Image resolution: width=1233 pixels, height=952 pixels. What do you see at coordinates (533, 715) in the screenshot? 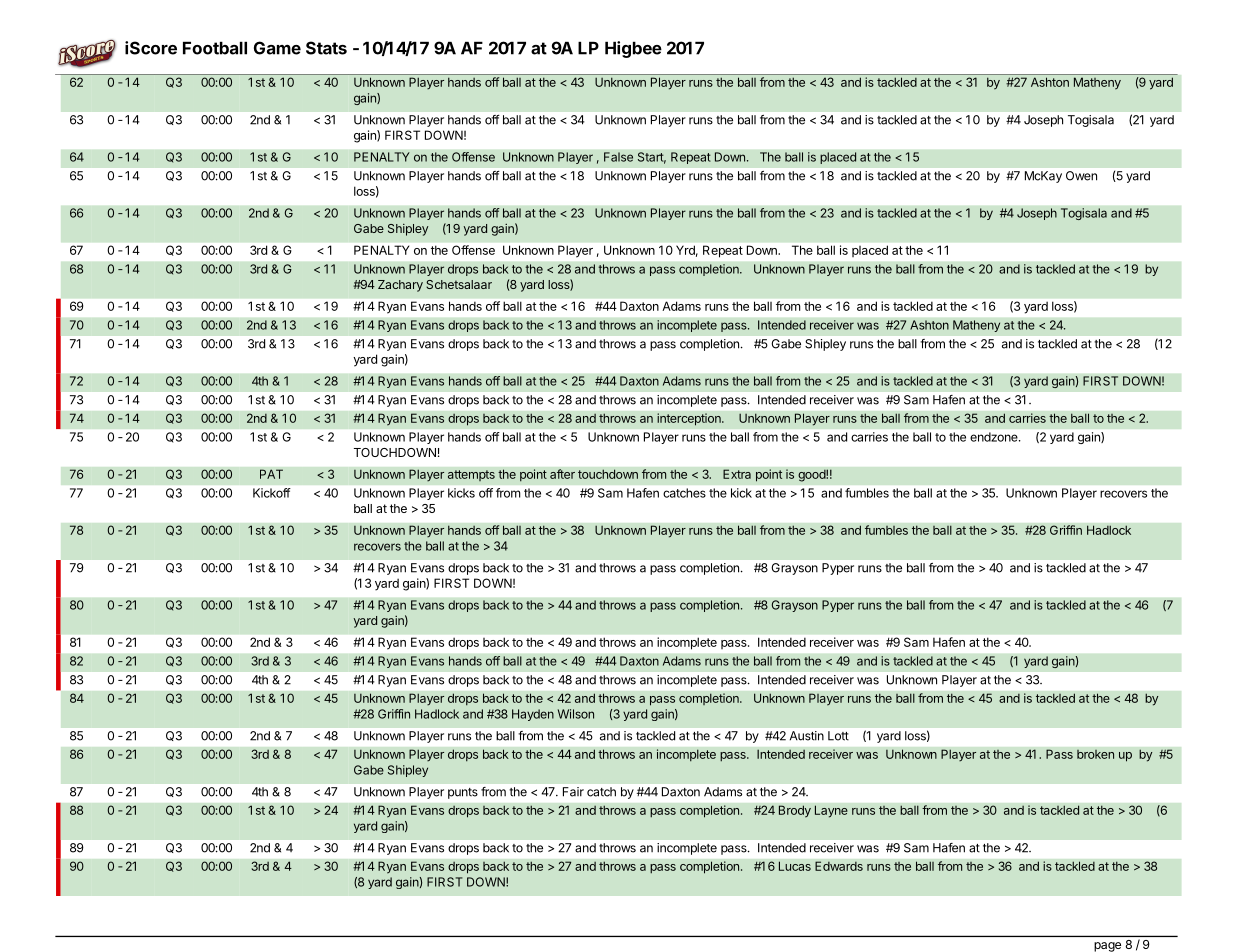
I see `Hayden` at bounding box center [533, 715].
